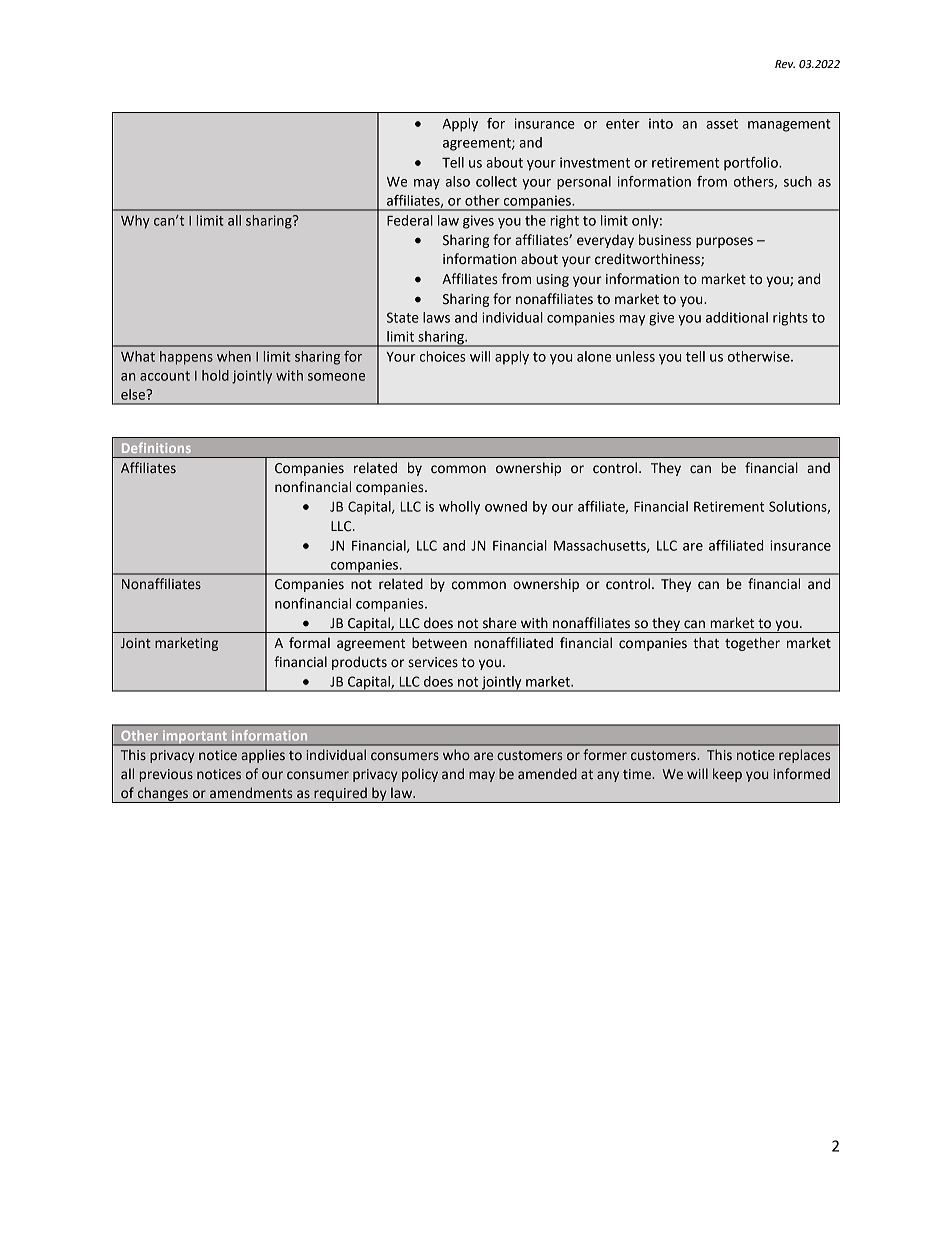 This screenshot has width=952, height=1233. Describe the element at coordinates (722, 124) in the screenshot. I see `asset` at that location.
